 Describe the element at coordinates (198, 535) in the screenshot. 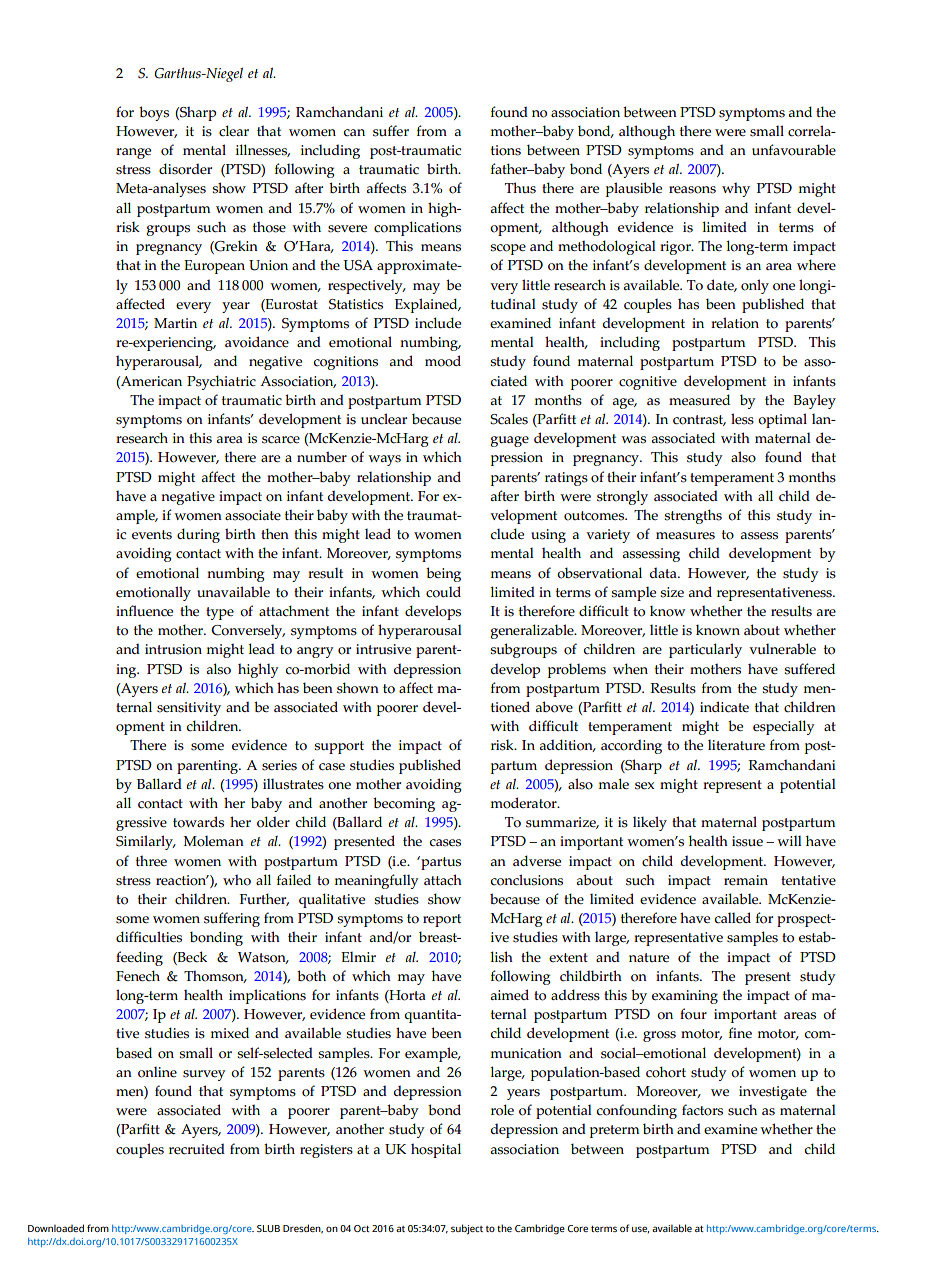

I see `during` at that location.
